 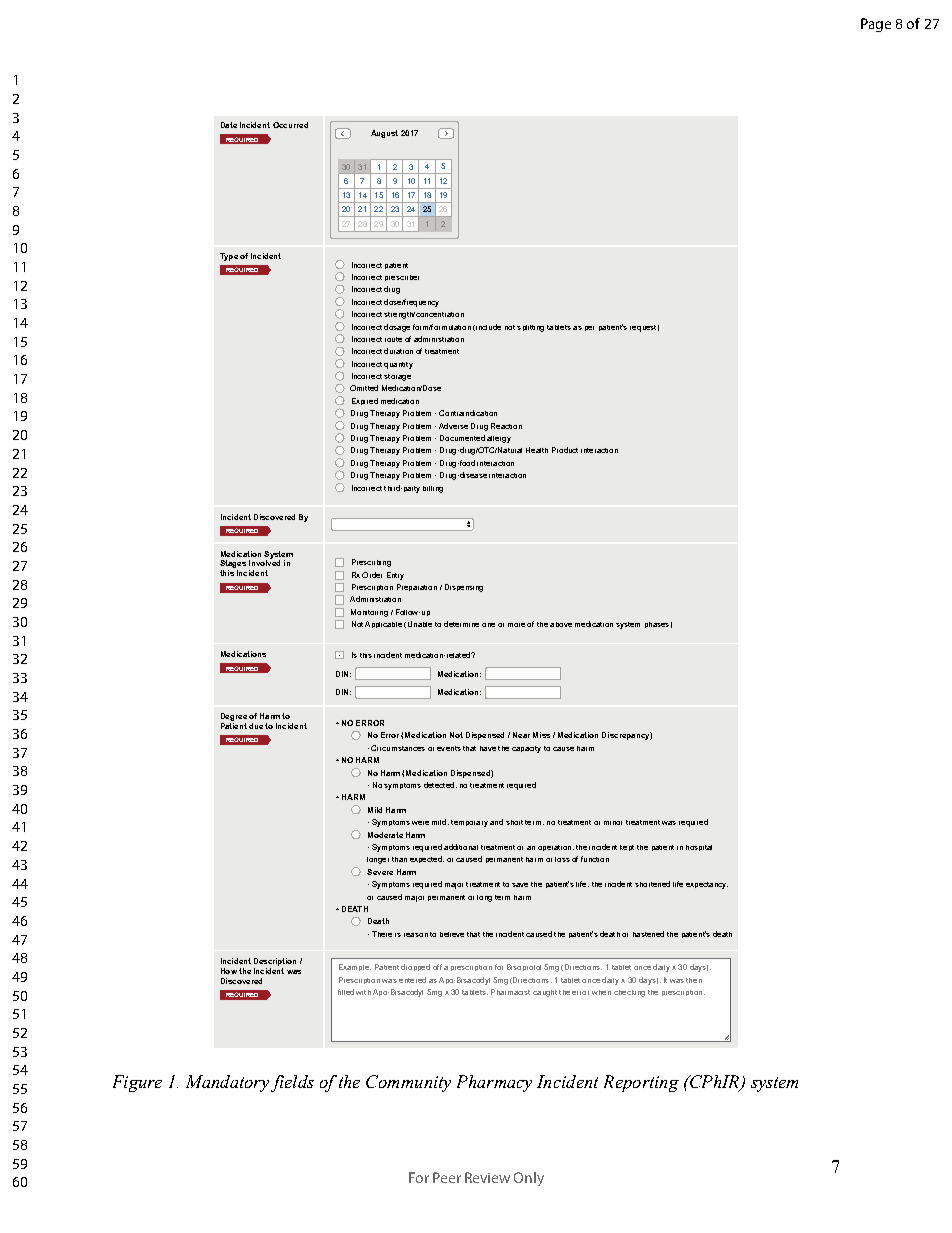 What do you see at coordinates (229, 257) in the document?
I see `Type` at bounding box center [229, 257].
